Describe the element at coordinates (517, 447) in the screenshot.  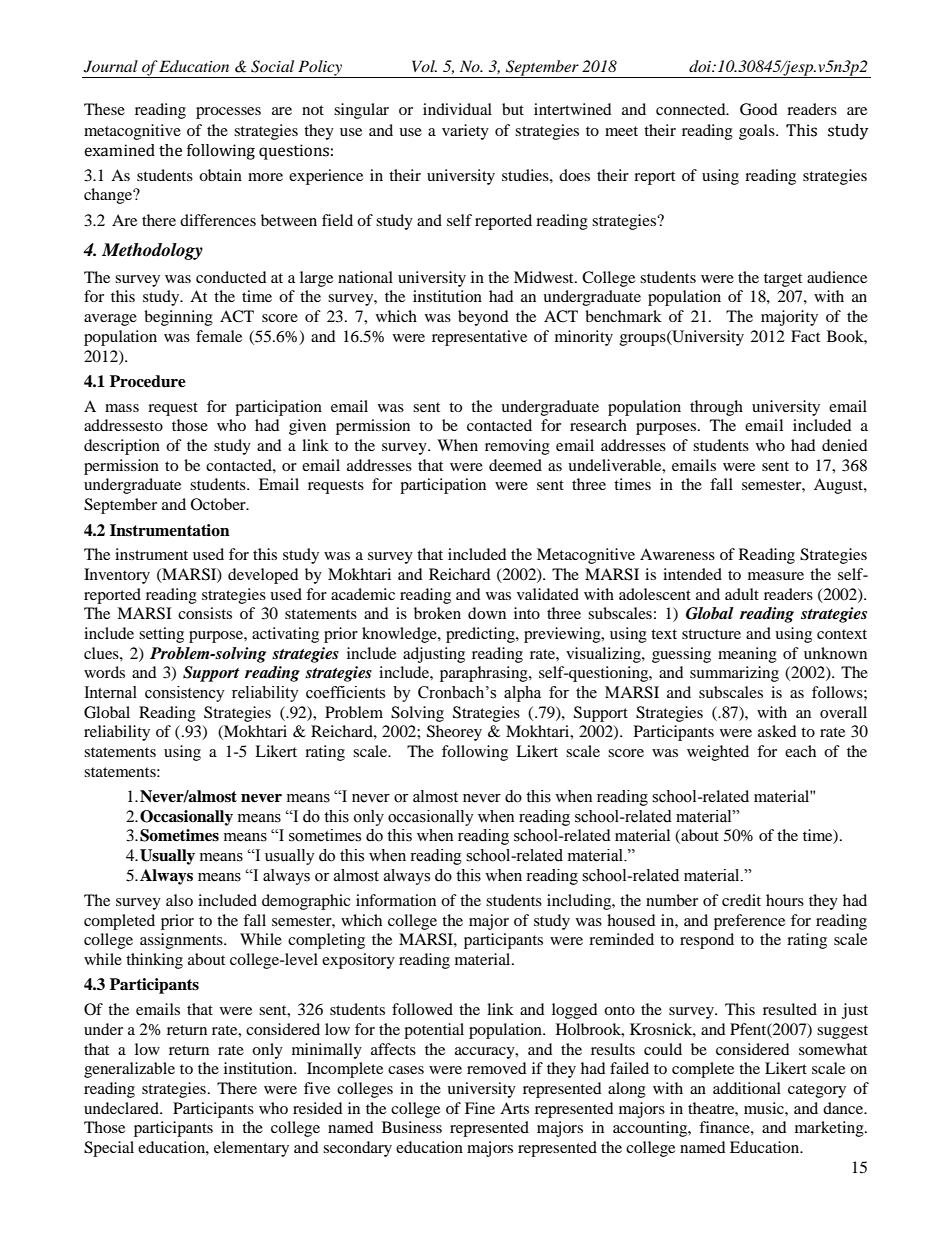
I see `removing` at that location.
